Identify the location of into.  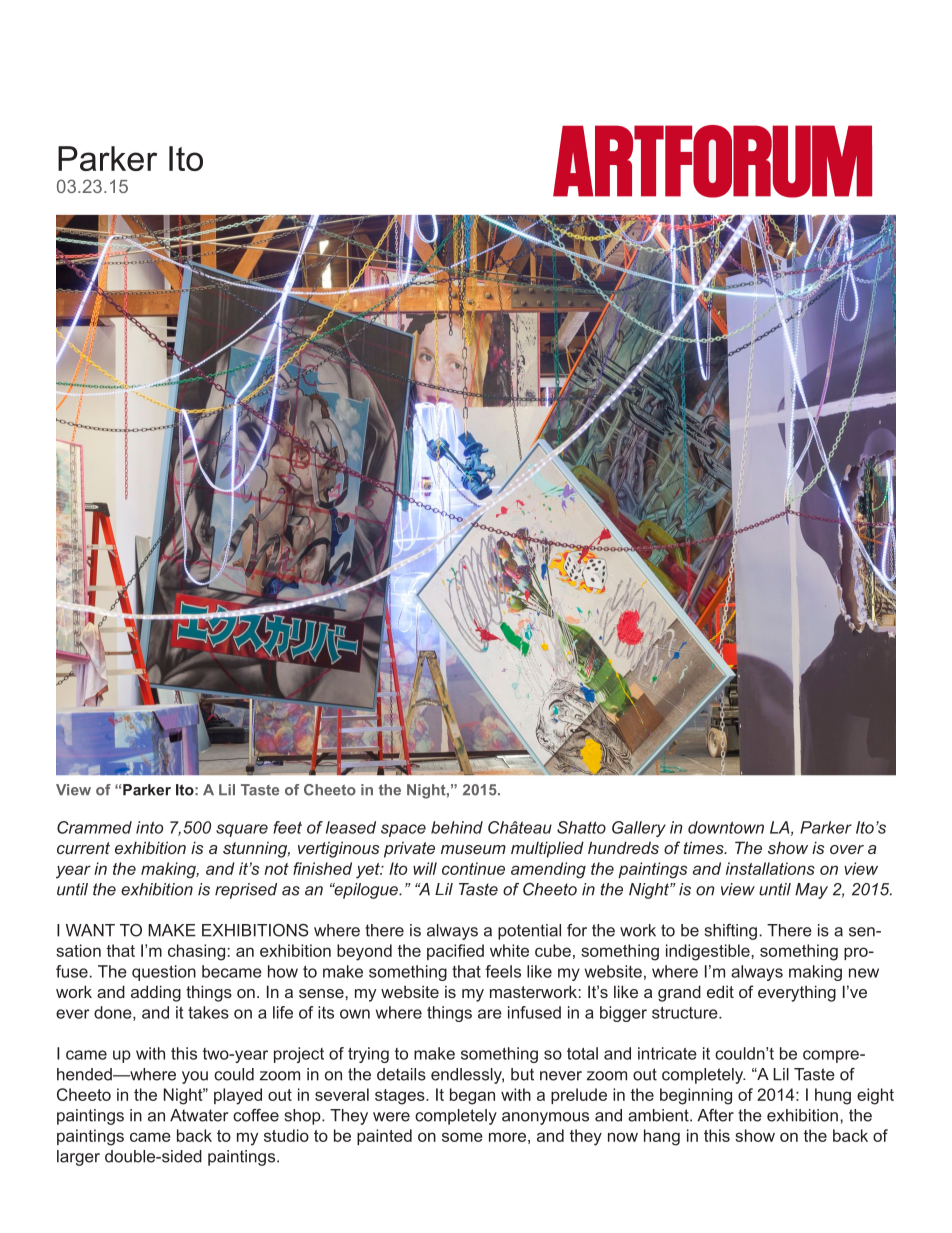
(149, 827).
